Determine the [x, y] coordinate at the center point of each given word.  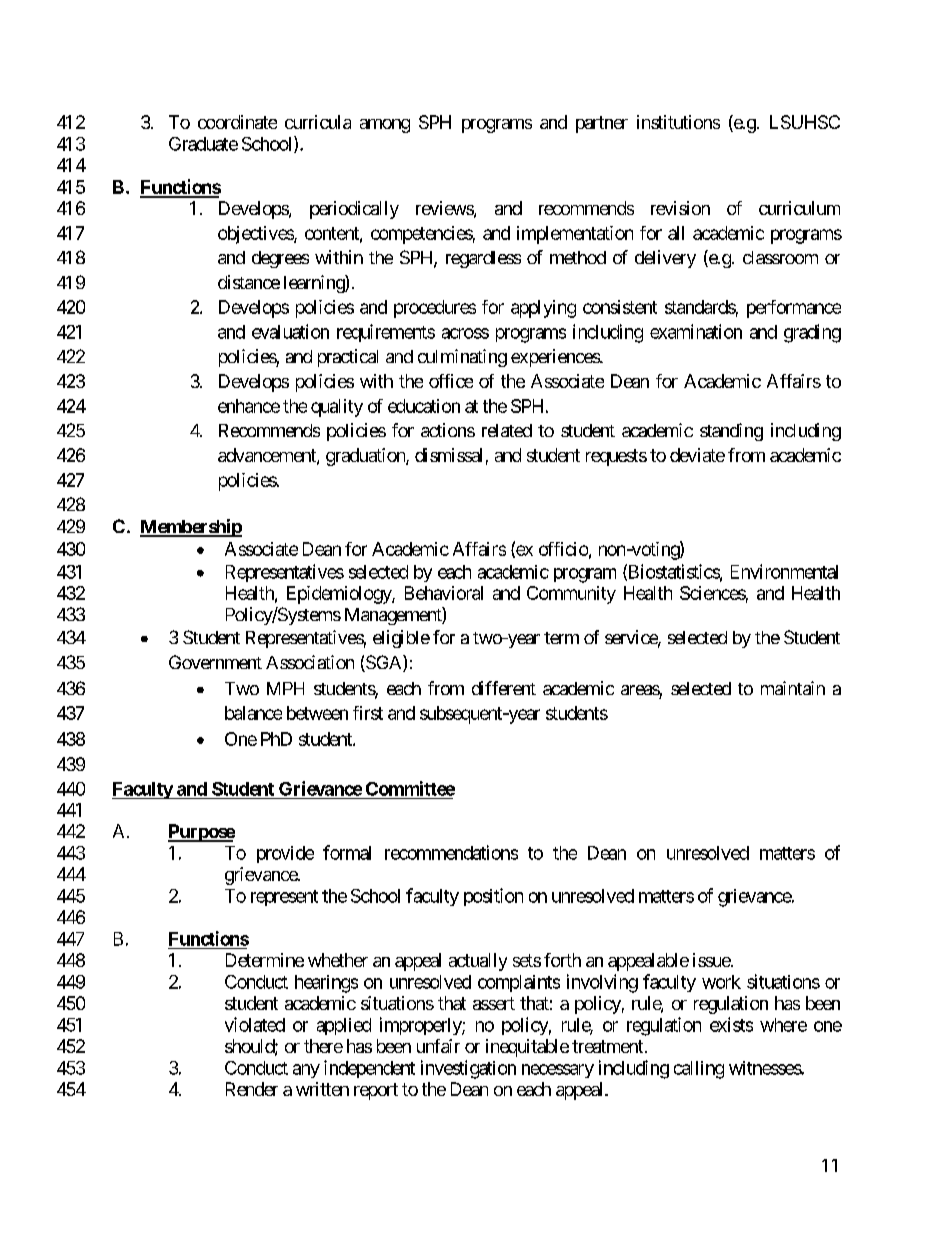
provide [285, 854]
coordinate [237, 122]
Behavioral [444, 593]
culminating [462, 358]
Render [252, 1089]
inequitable [527, 1048]
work [721, 982]
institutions [678, 122]
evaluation [290, 331]
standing [731, 432]
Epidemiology [340, 595]
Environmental [784, 571]
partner [602, 124]
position [493, 897]
